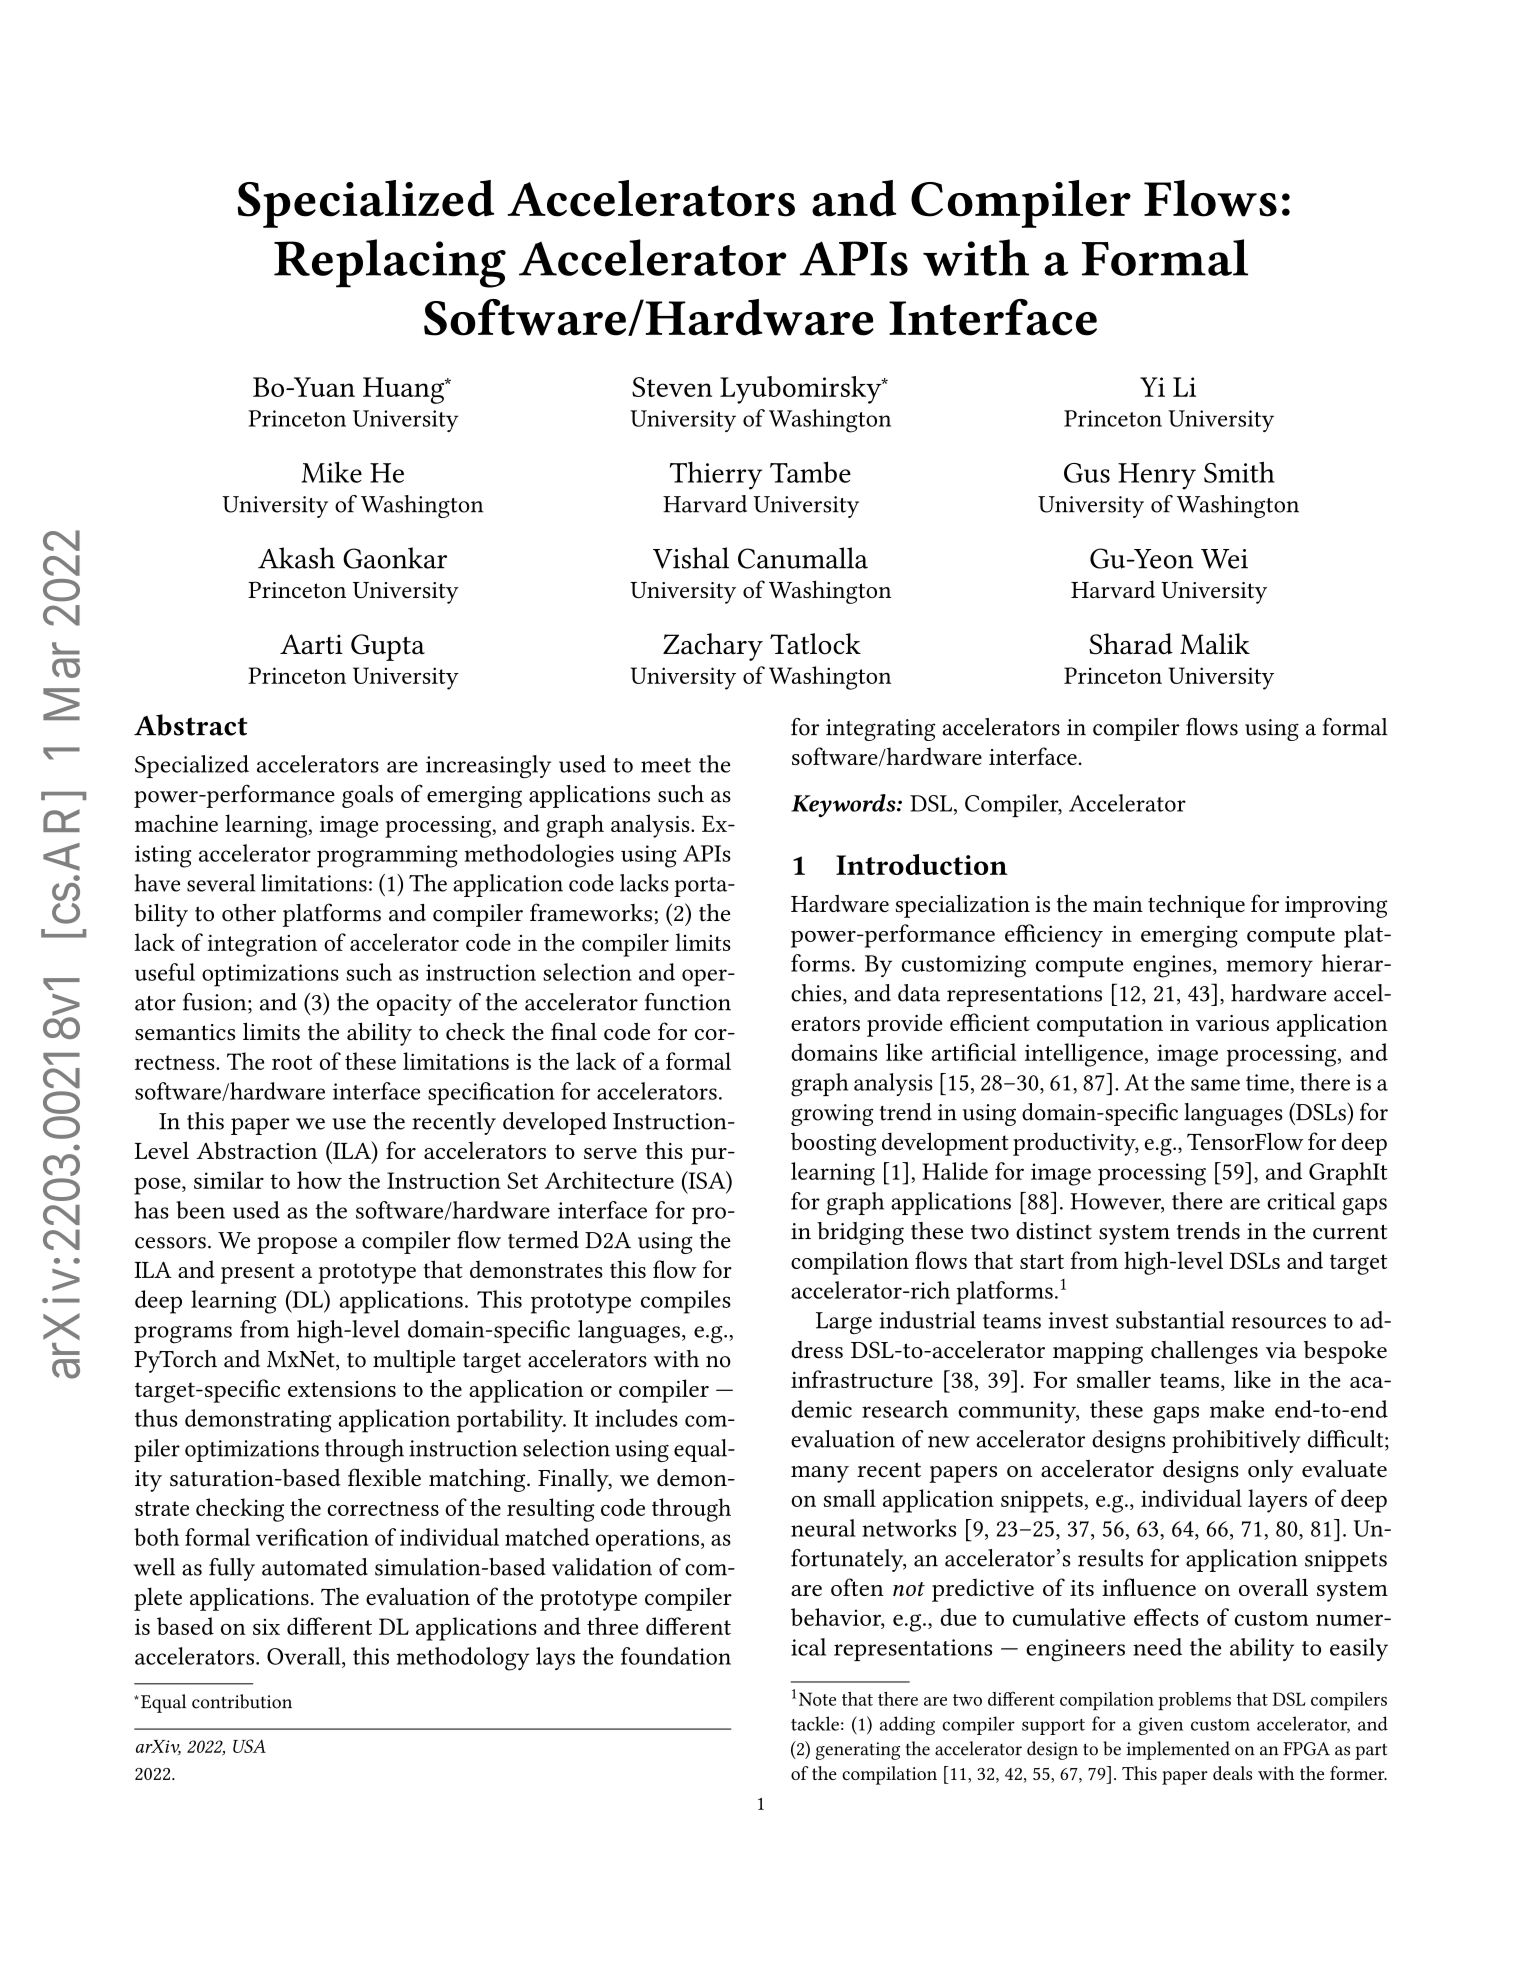  Describe the element at coordinates (342, 1389) in the page. I see `extensions` at that location.
